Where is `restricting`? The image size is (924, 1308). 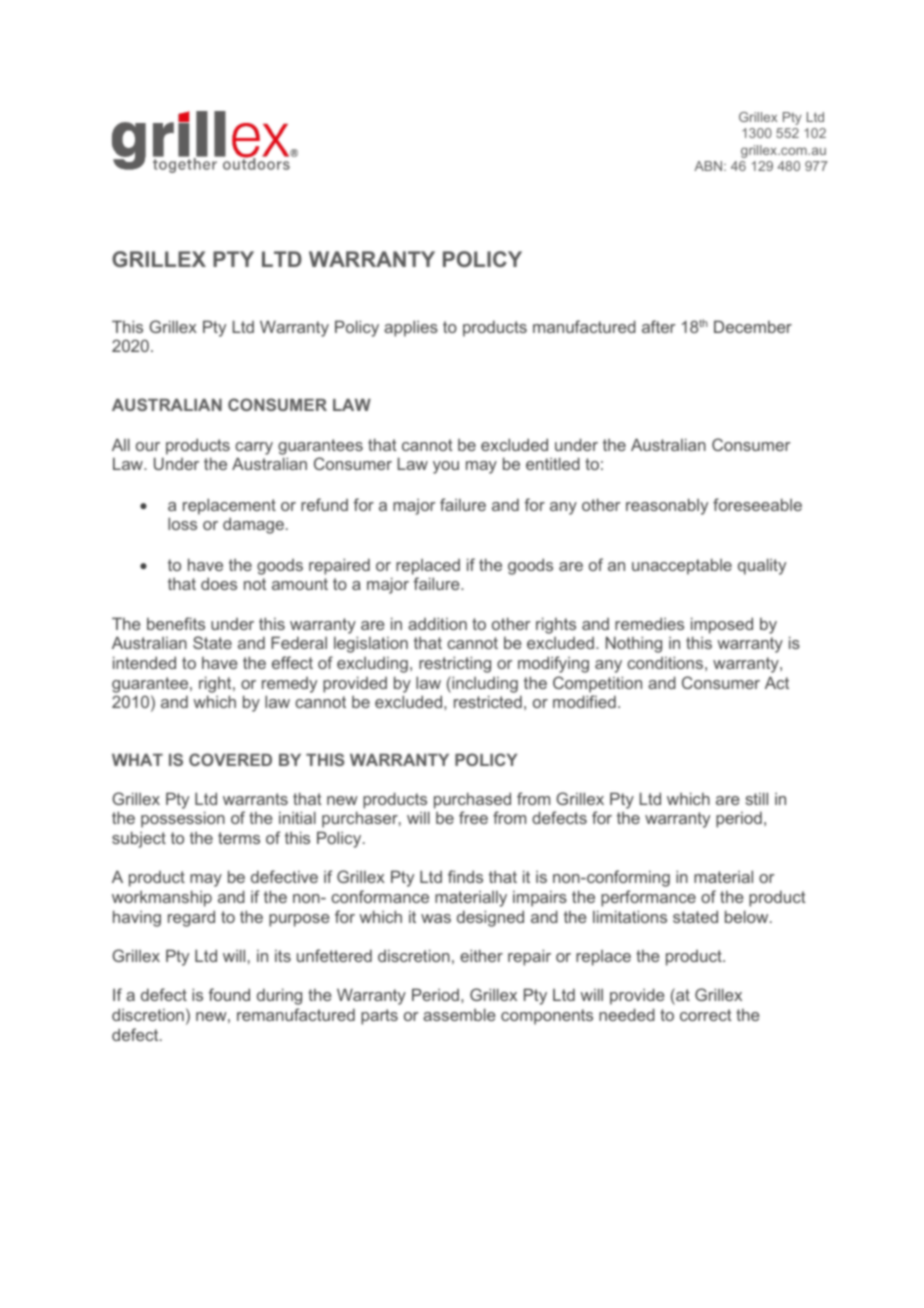 restricting is located at coordinates (455, 664).
